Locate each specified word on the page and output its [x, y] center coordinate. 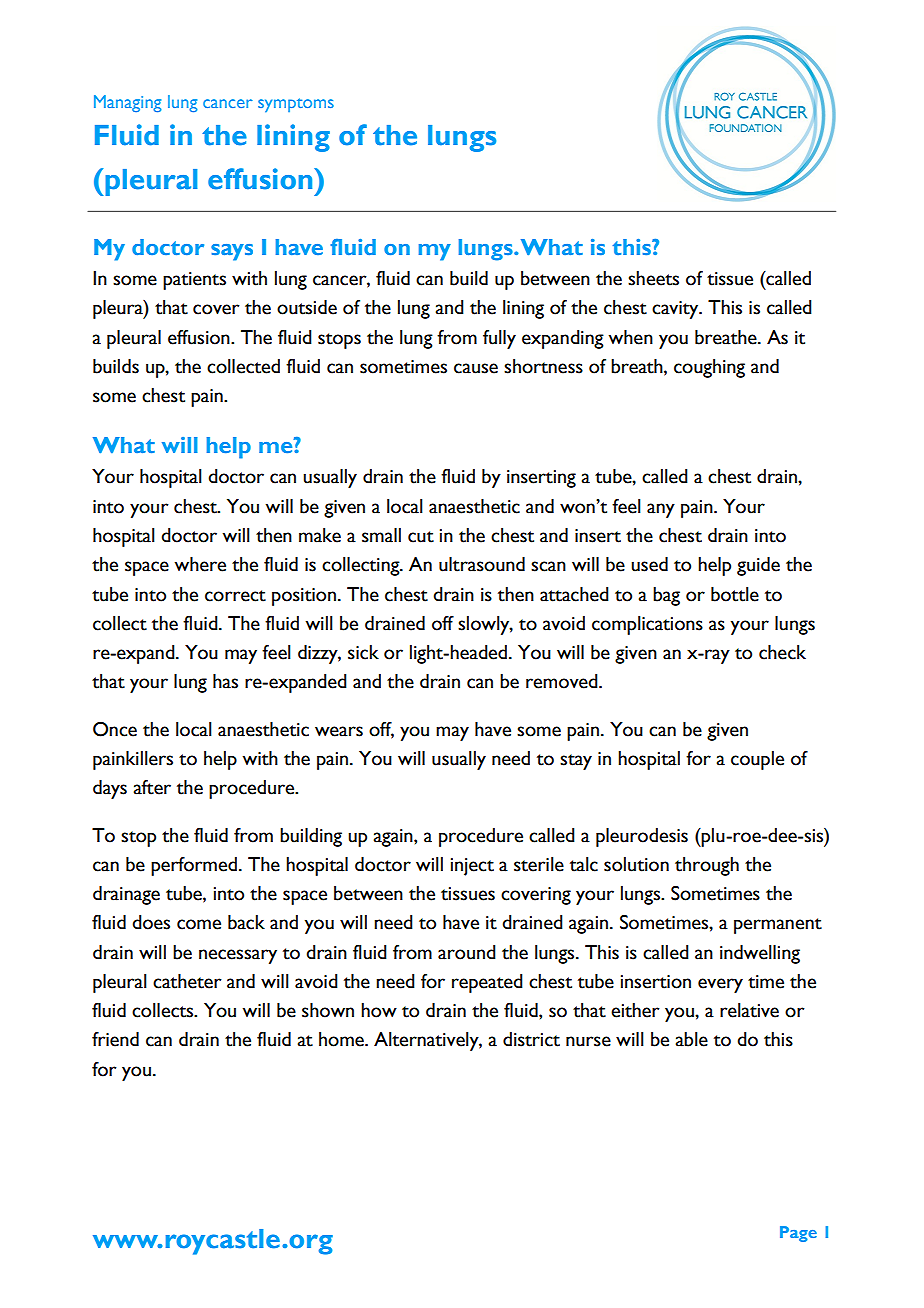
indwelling [760, 954]
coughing [709, 368]
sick [363, 652]
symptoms [296, 105]
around [467, 952]
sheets [653, 278]
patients [194, 281]
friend [115, 1039]
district [531, 1039]
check [782, 652]
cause [476, 368]
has [225, 681]
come [199, 924]
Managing [128, 104]
